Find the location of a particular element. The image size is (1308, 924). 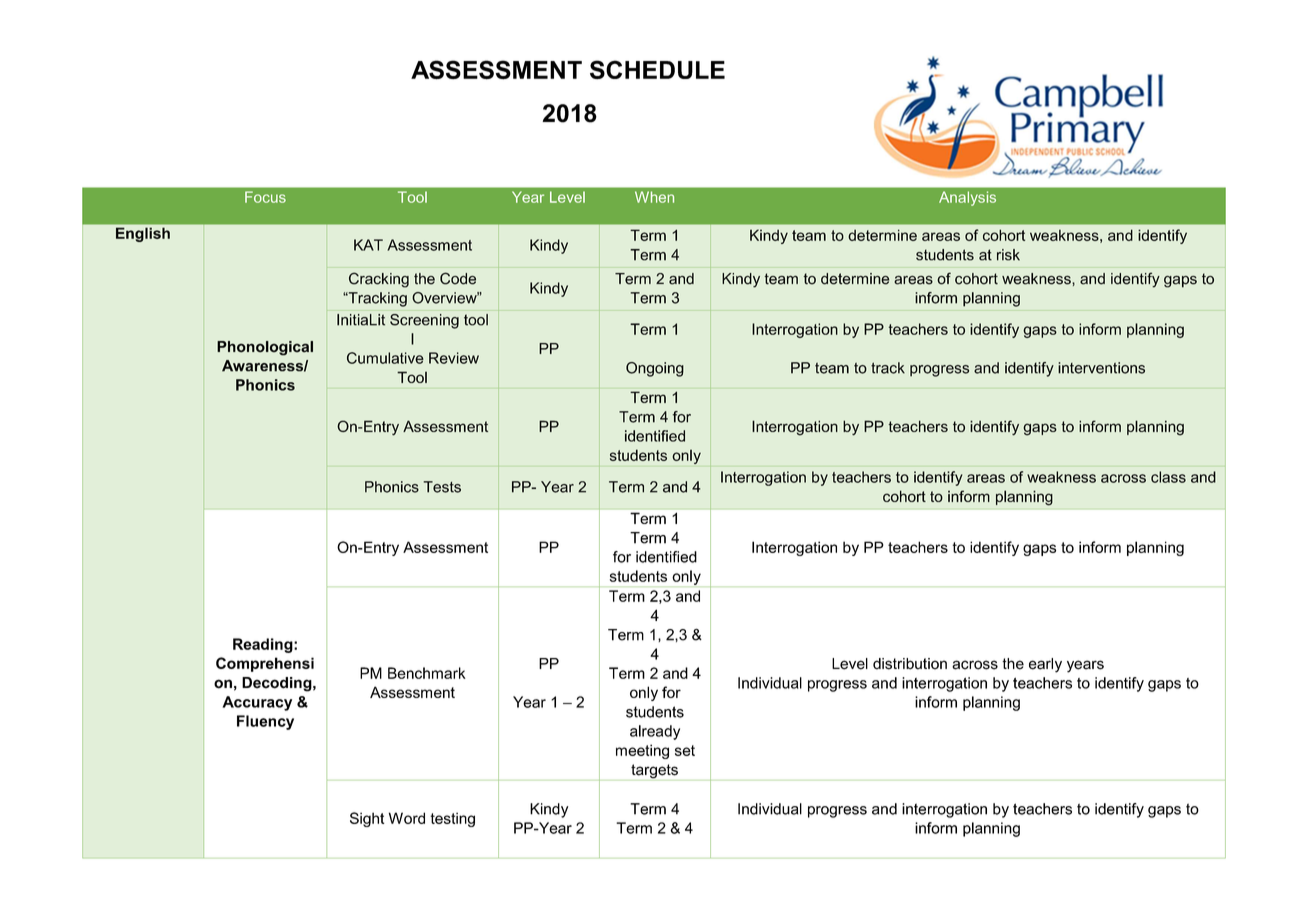

Ongoing is located at coordinates (655, 369).
